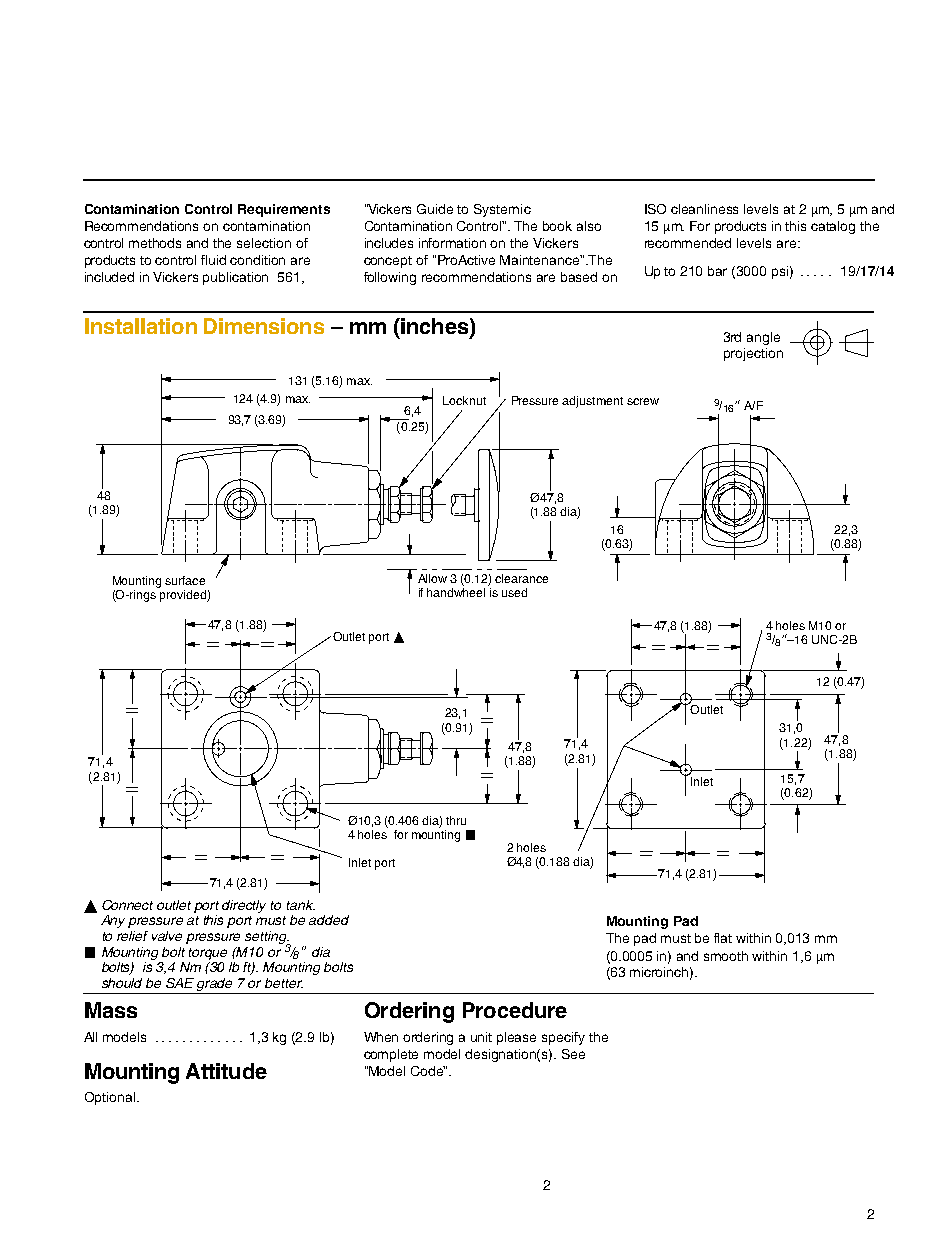 This document has width=952, height=1233. What do you see at coordinates (723, 938) in the document?
I see `flat` at bounding box center [723, 938].
